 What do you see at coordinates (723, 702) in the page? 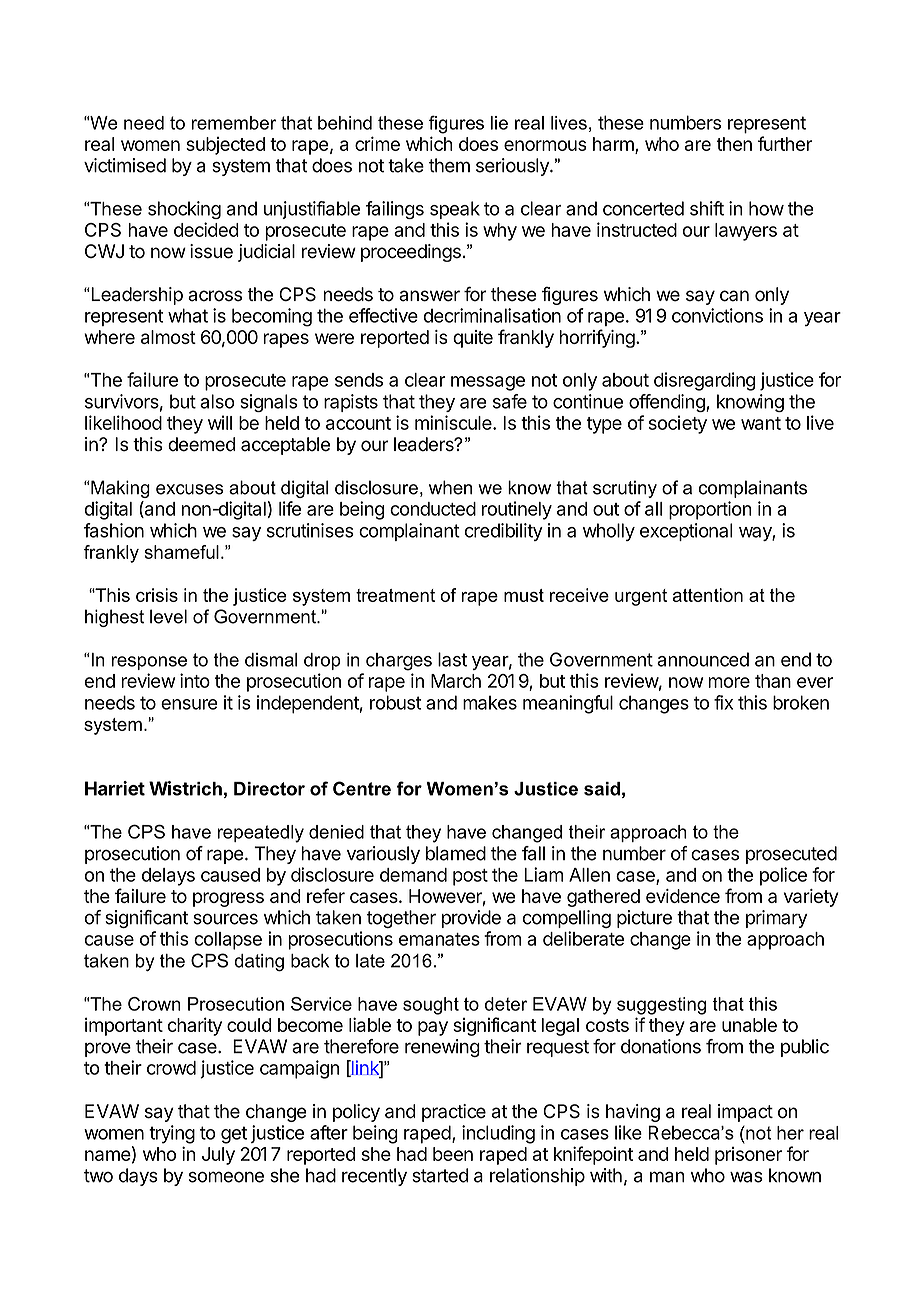
I see `fix` at bounding box center [723, 702].
